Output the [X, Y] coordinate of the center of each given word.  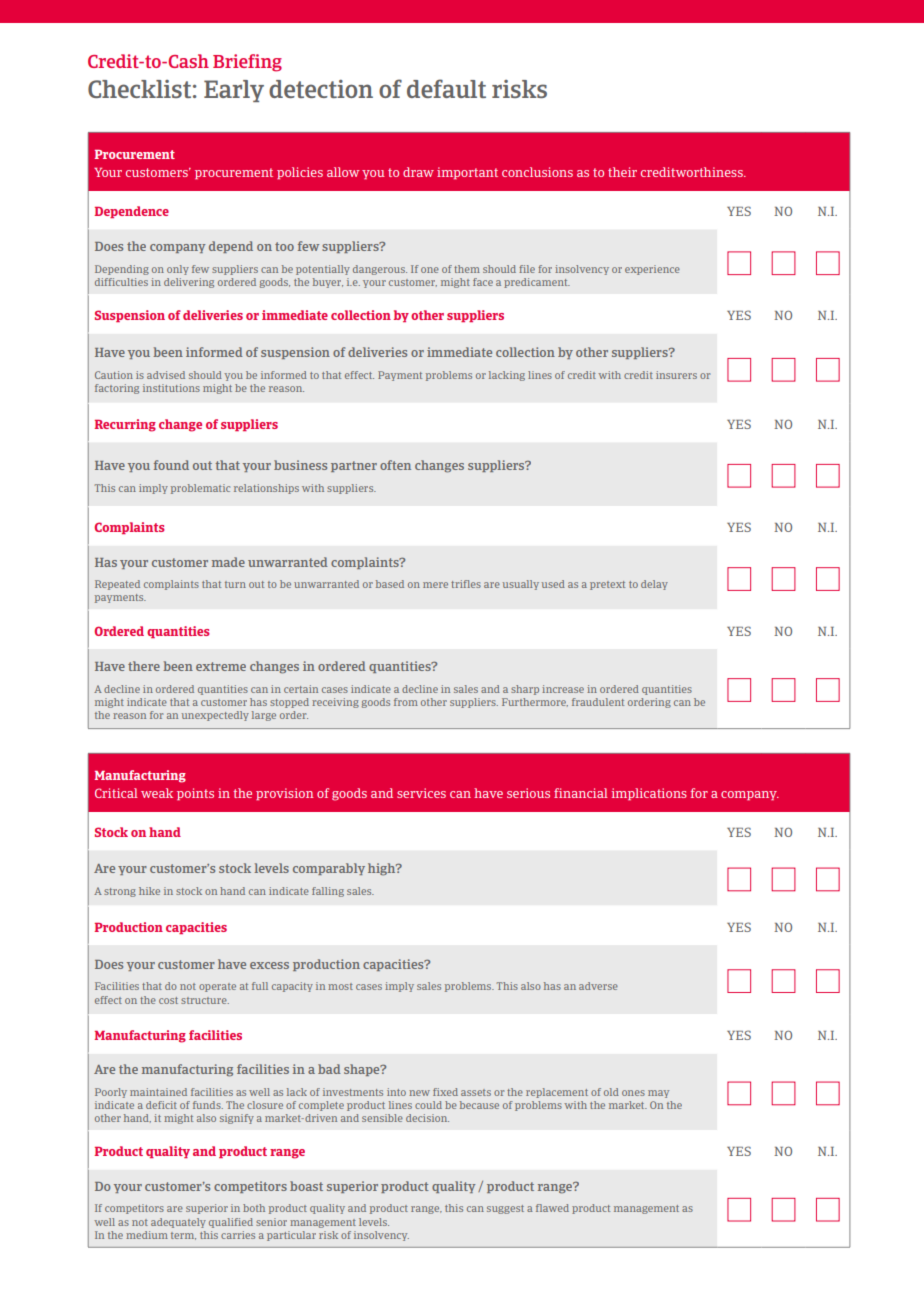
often [395, 465]
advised [166, 375]
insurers [676, 375]
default [446, 88]
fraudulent [598, 702]
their [622, 172]
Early [234, 91]
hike [149, 891]
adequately [178, 1223]
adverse [598, 986]
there [144, 666]
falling [328, 892]
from [406, 702]
